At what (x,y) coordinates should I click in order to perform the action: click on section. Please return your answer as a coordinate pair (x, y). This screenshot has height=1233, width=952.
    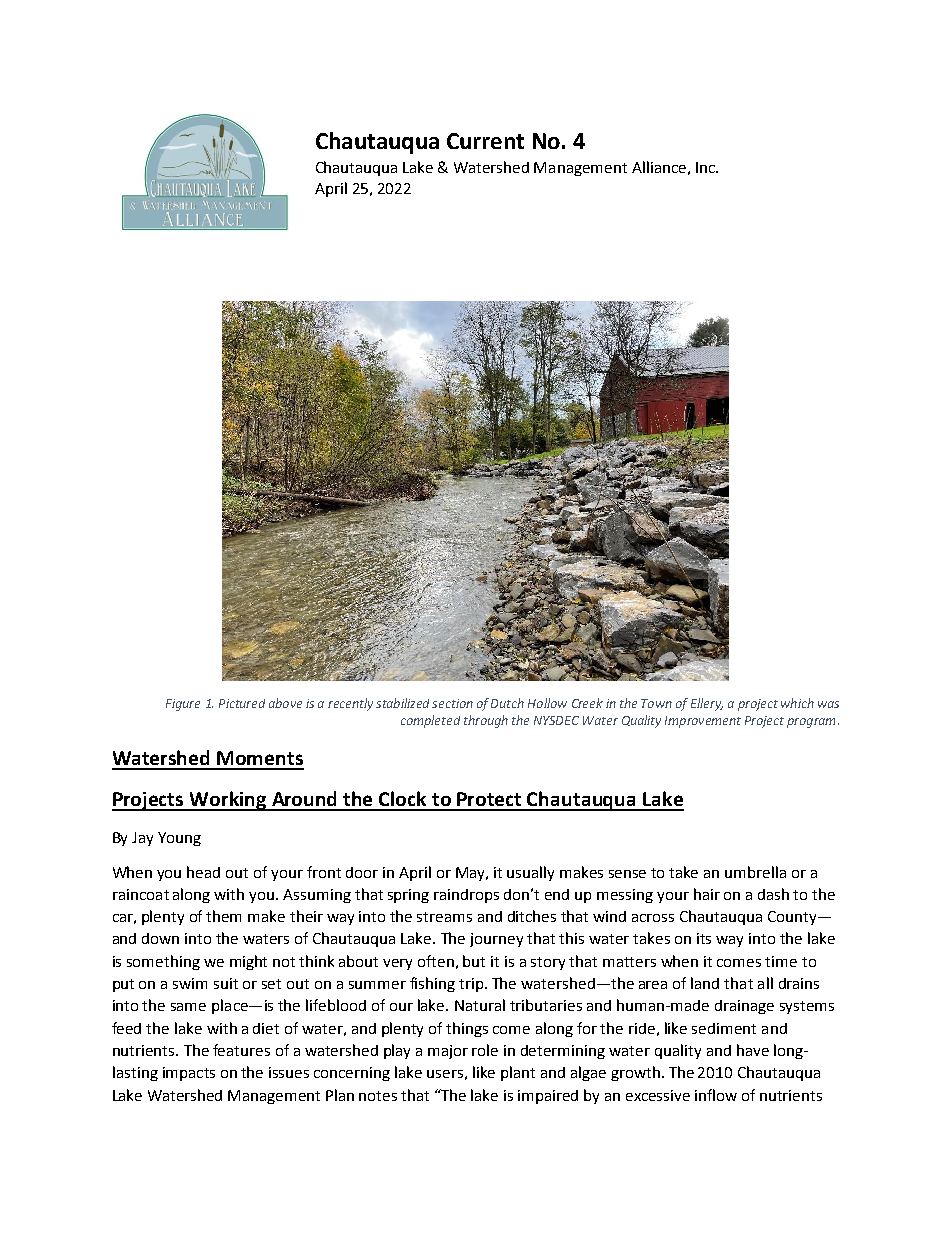
    Looking at the image, I should click on (452, 703).
